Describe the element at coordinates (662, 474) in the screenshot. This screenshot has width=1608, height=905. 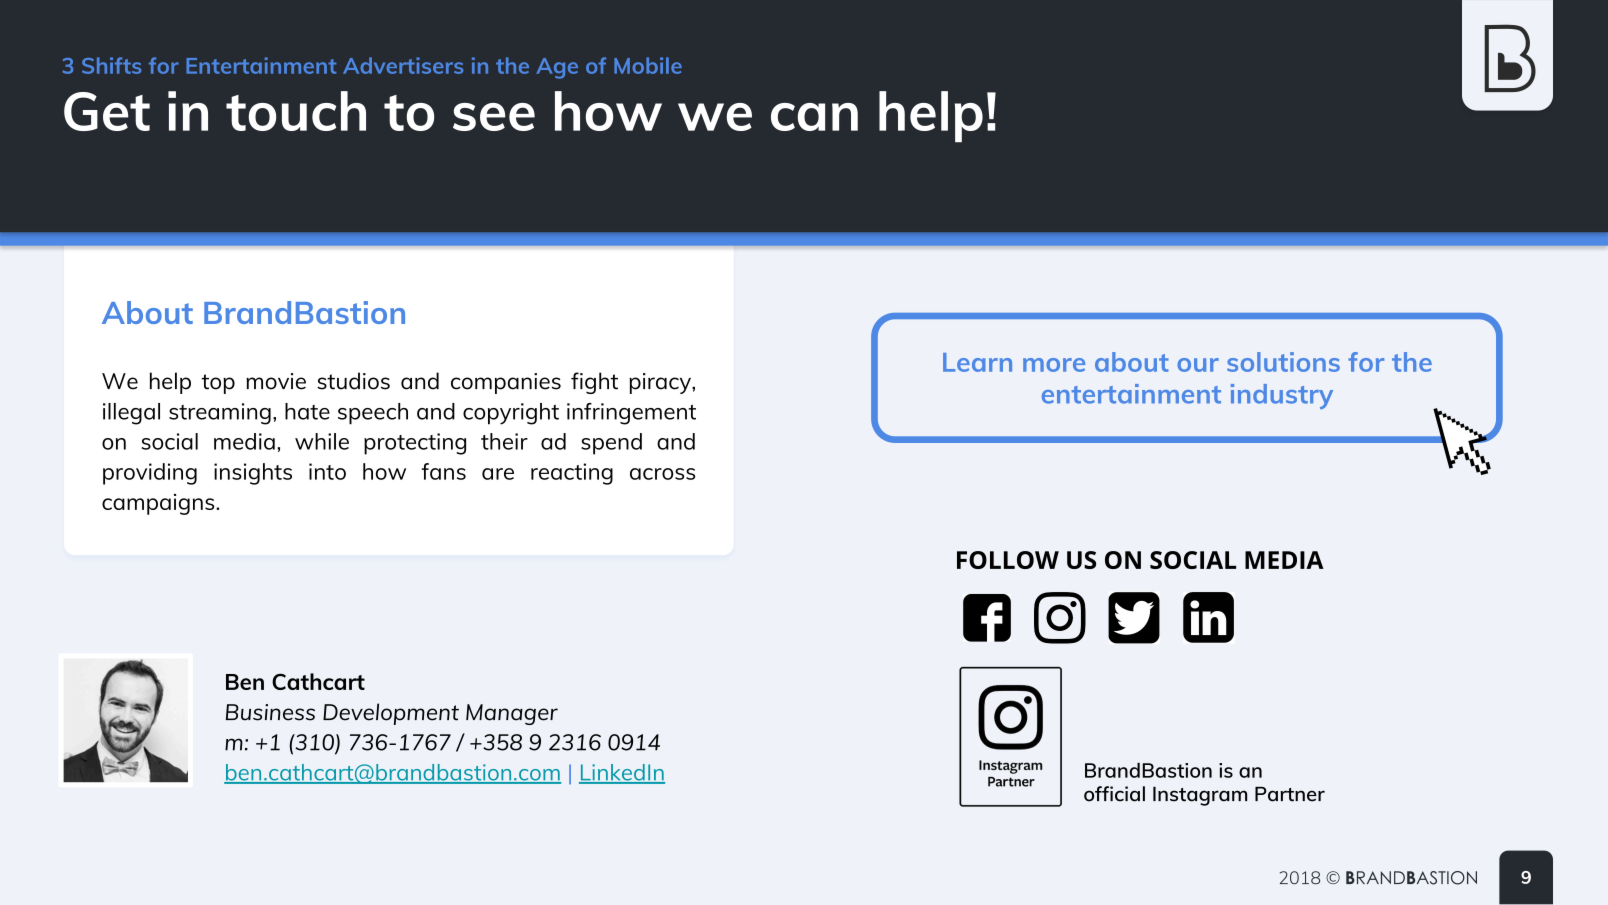
I see `across` at that location.
